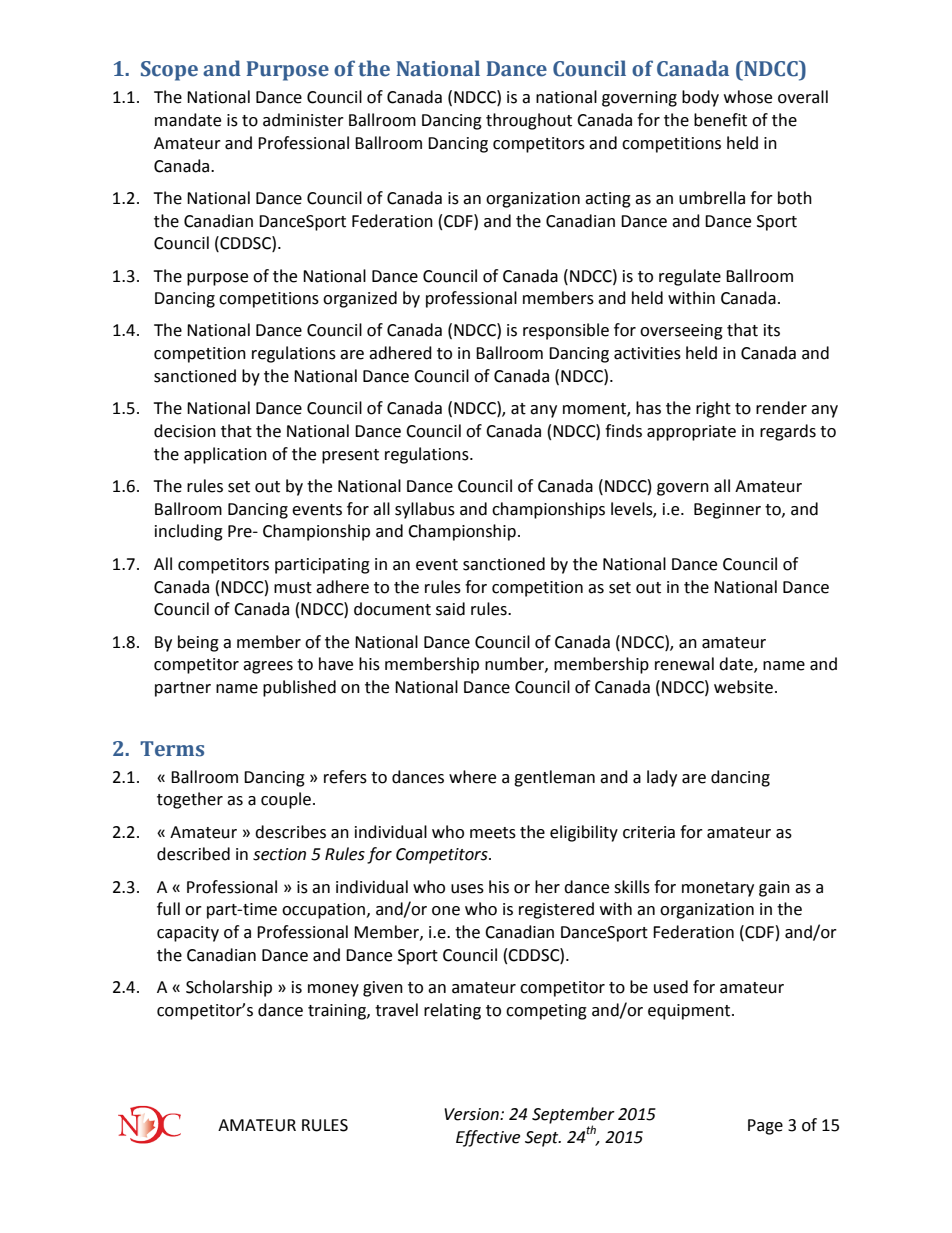 Image resolution: width=952 pixels, height=1233 pixels. What do you see at coordinates (493, 833) in the image?
I see `meets` at bounding box center [493, 833].
